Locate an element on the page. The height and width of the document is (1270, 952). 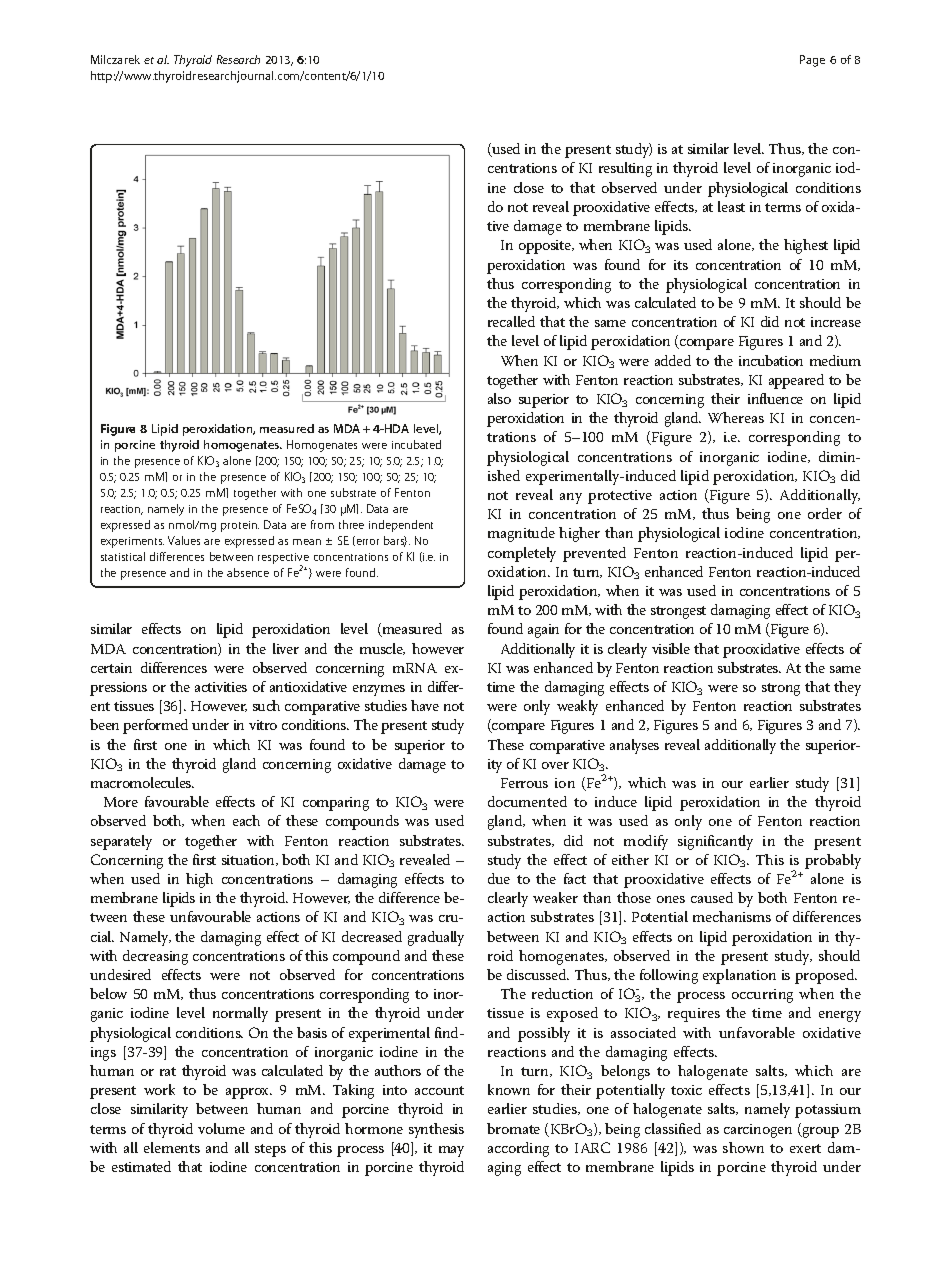
volume is located at coordinates (221, 1128).
